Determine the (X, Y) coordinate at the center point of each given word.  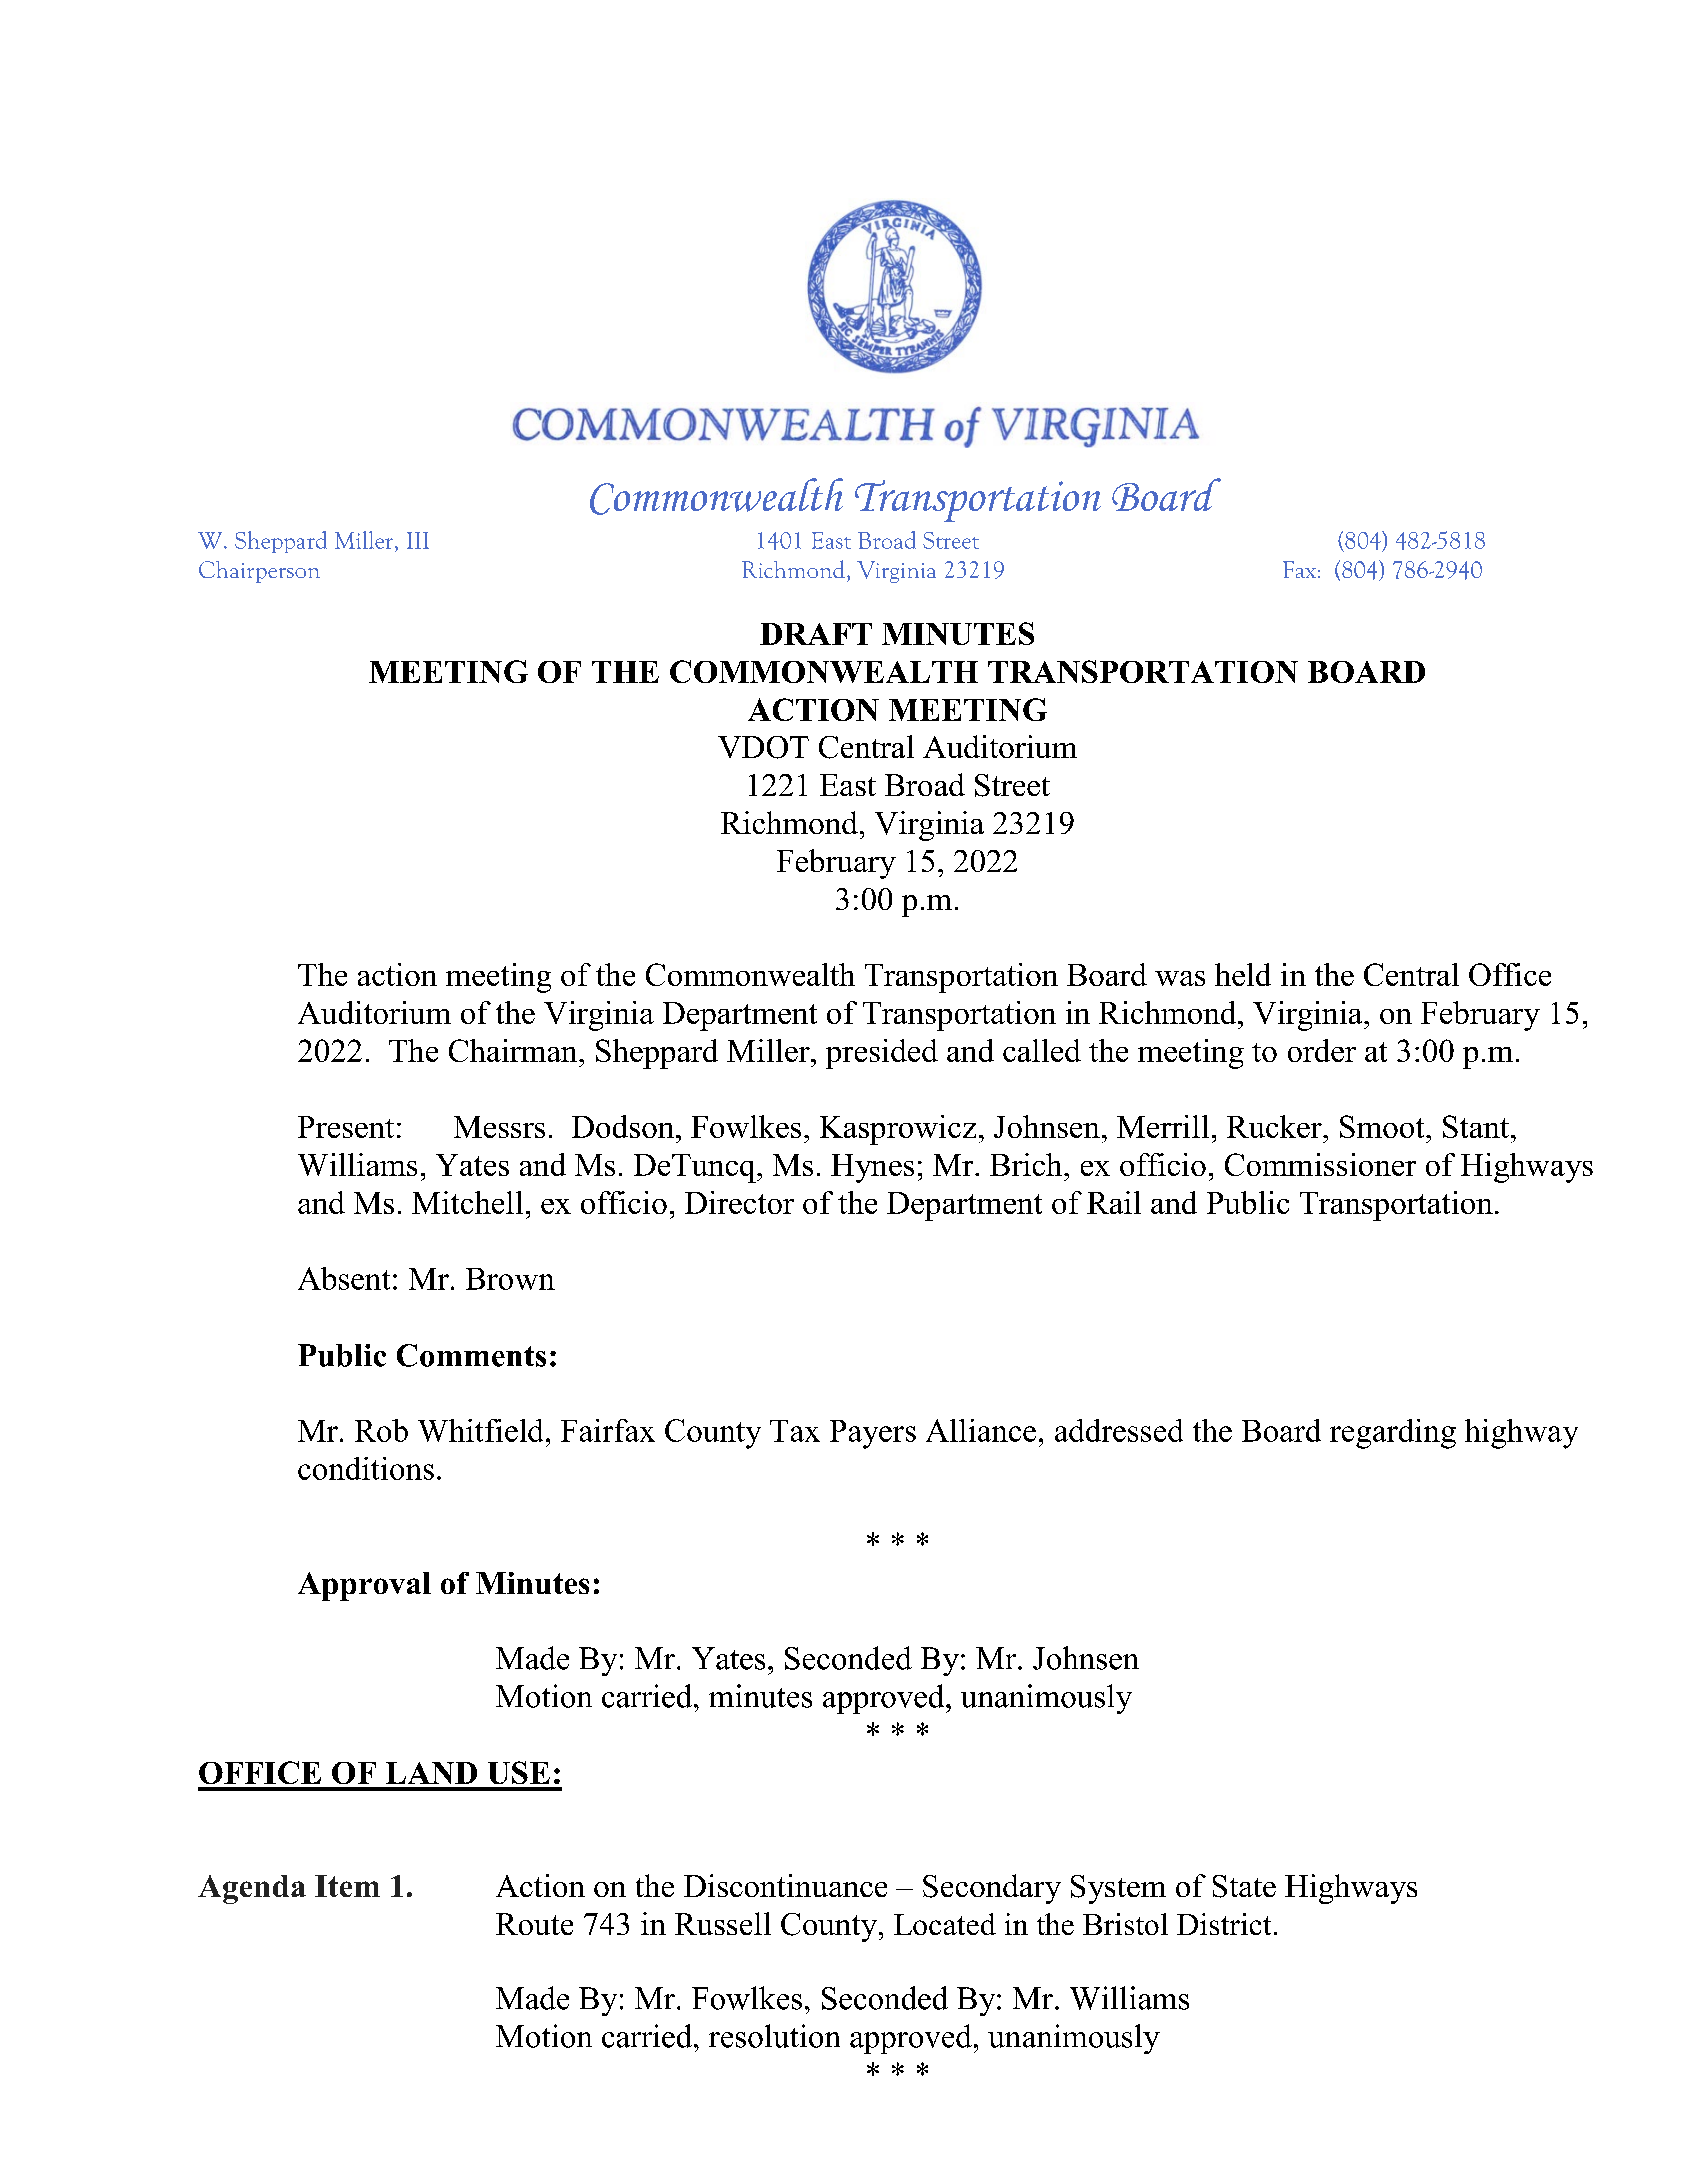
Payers (873, 1434)
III (418, 540)
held (1243, 974)
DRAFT (816, 634)
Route (534, 1924)
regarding (1393, 1434)
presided (882, 1054)
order (1322, 1050)
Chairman (514, 1050)
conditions (366, 1468)
